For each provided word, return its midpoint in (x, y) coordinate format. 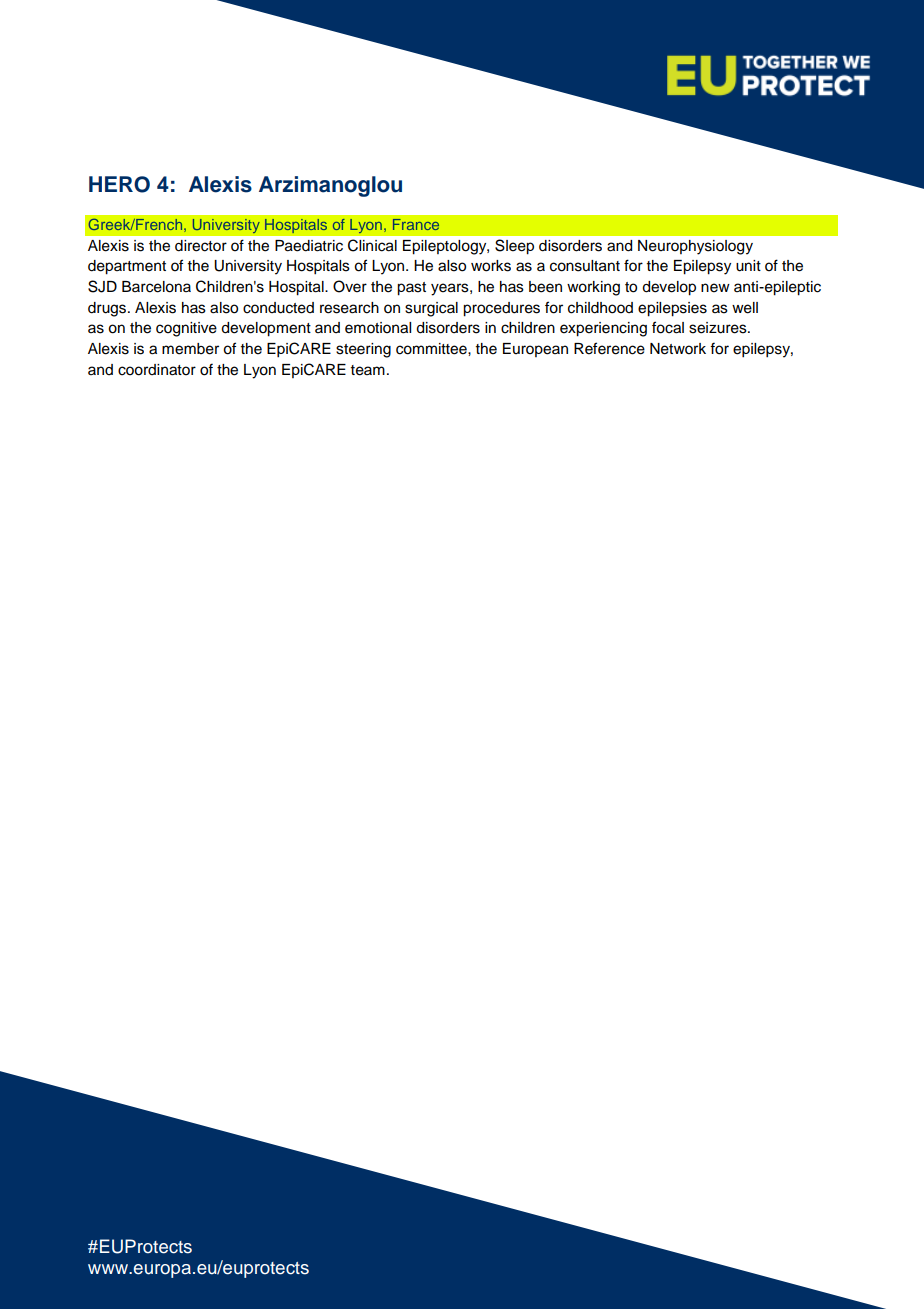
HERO (119, 184)
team (368, 370)
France (416, 224)
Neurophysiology (695, 247)
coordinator (157, 370)
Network (678, 349)
